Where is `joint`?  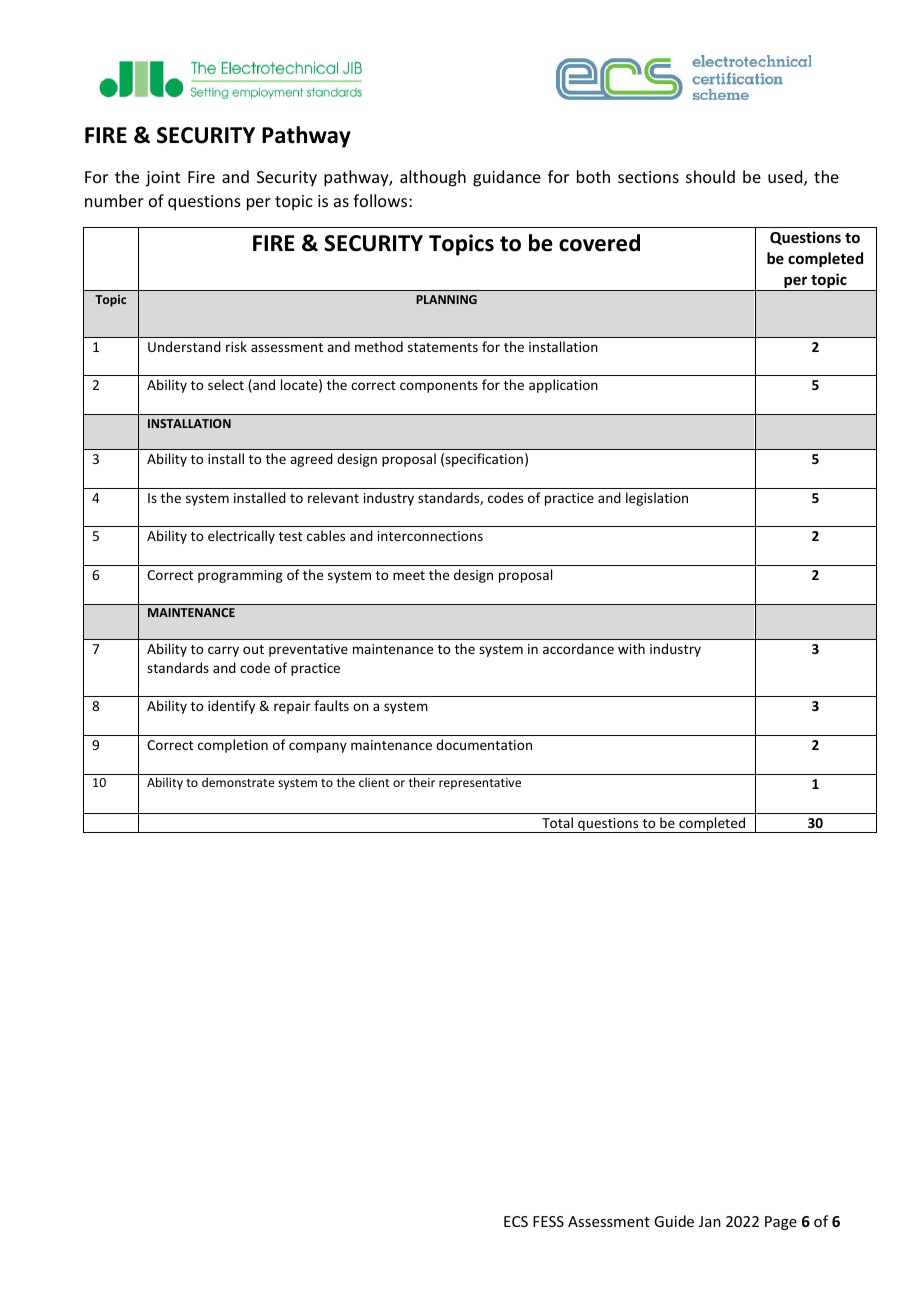
joint is located at coordinates (163, 179).
